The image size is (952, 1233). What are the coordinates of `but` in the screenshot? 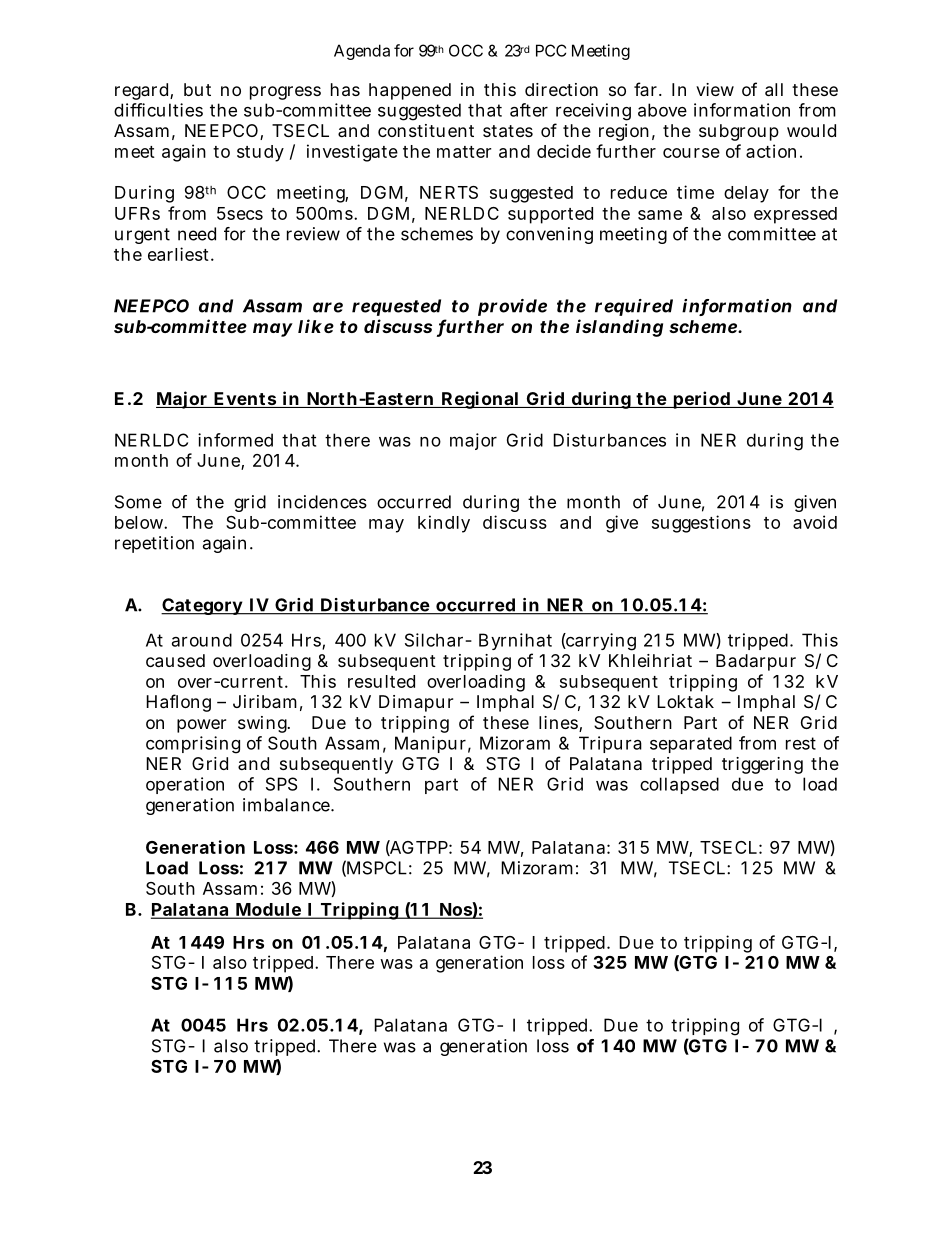 It's located at (197, 89).
